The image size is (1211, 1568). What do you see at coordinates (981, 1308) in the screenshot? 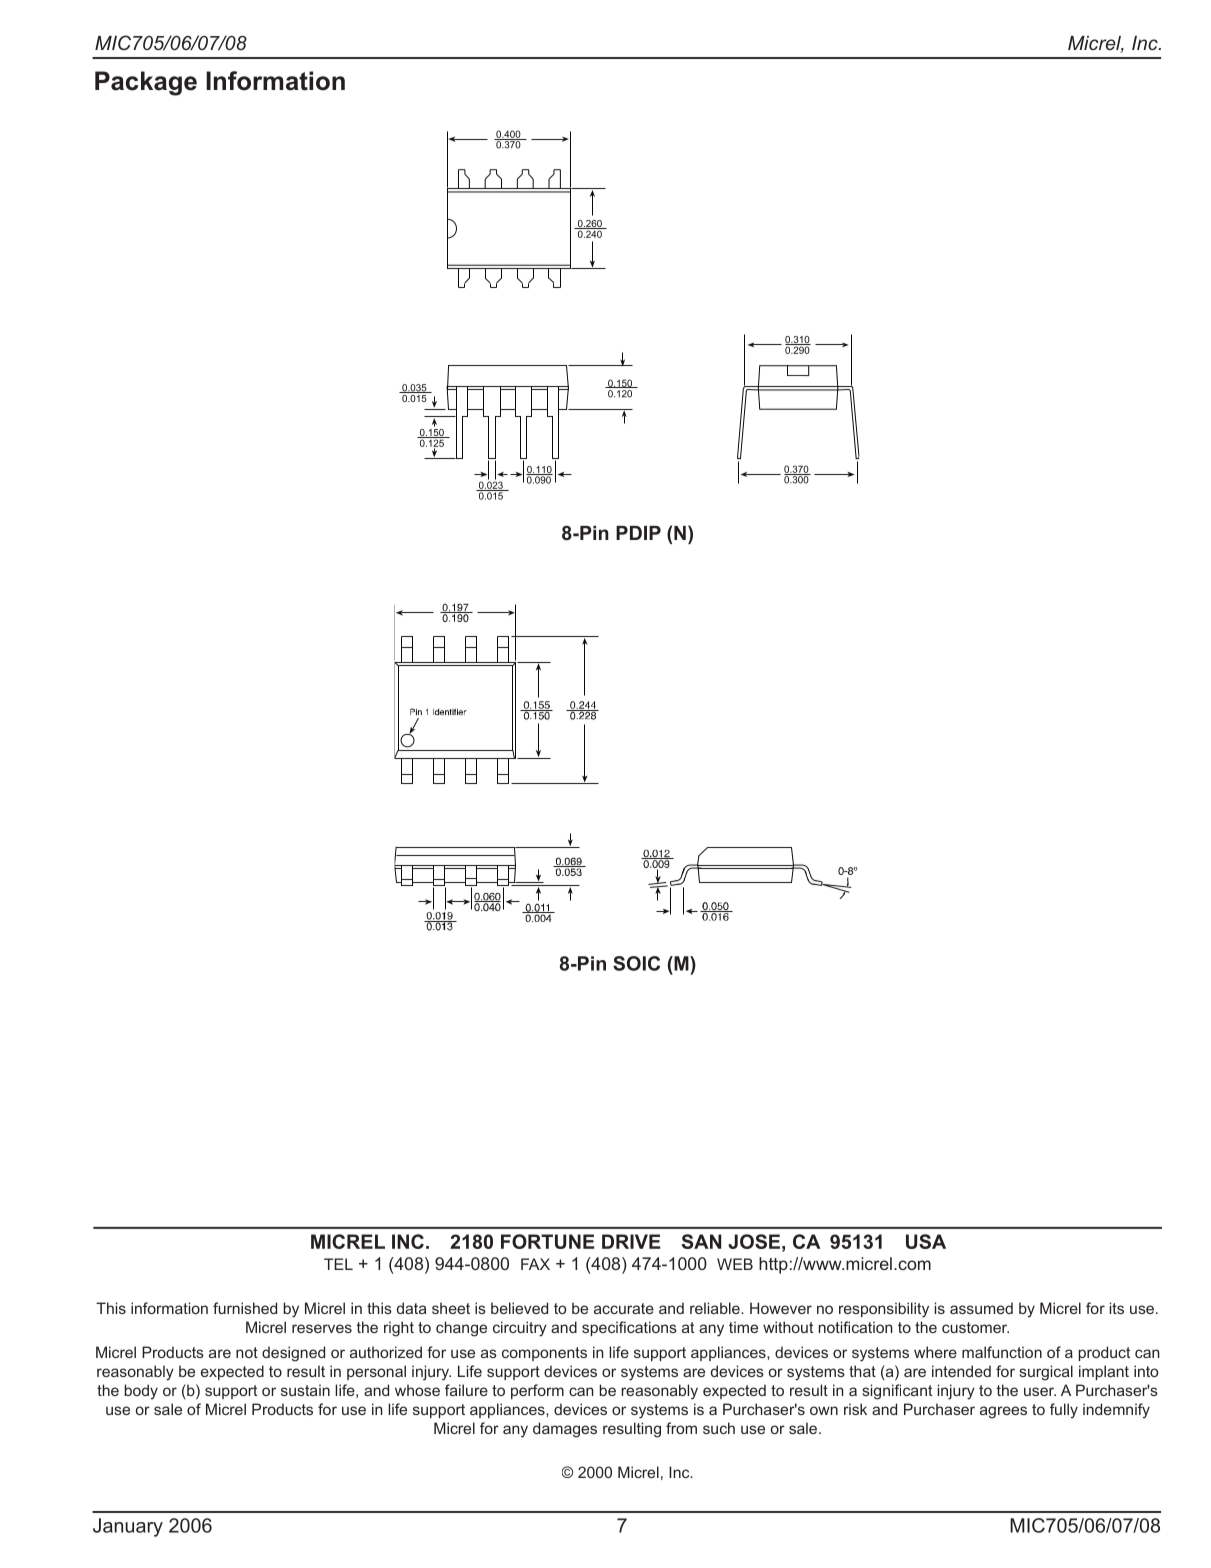
I see `assumed` at bounding box center [981, 1308].
